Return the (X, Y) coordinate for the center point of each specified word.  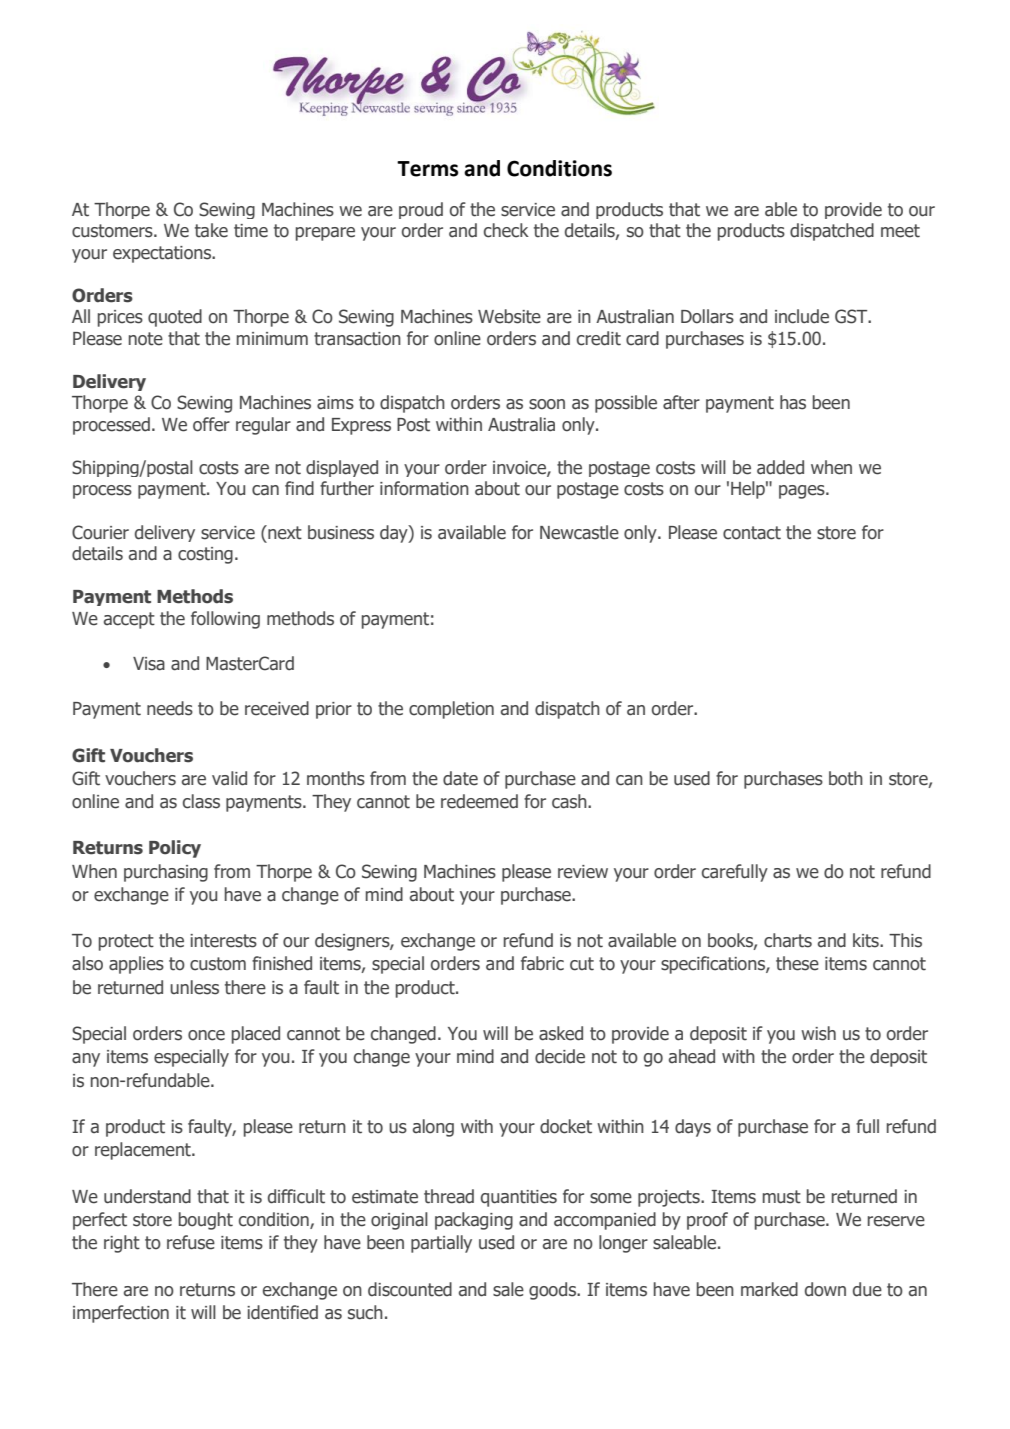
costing (205, 555)
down (825, 1289)
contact (752, 533)
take (211, 230)
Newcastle (579, 532)
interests (223, 941)
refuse (191, 1242)
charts (788, 940)
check (506, 230)
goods (553, 1291)
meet (900, 231)
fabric (542, 963)
